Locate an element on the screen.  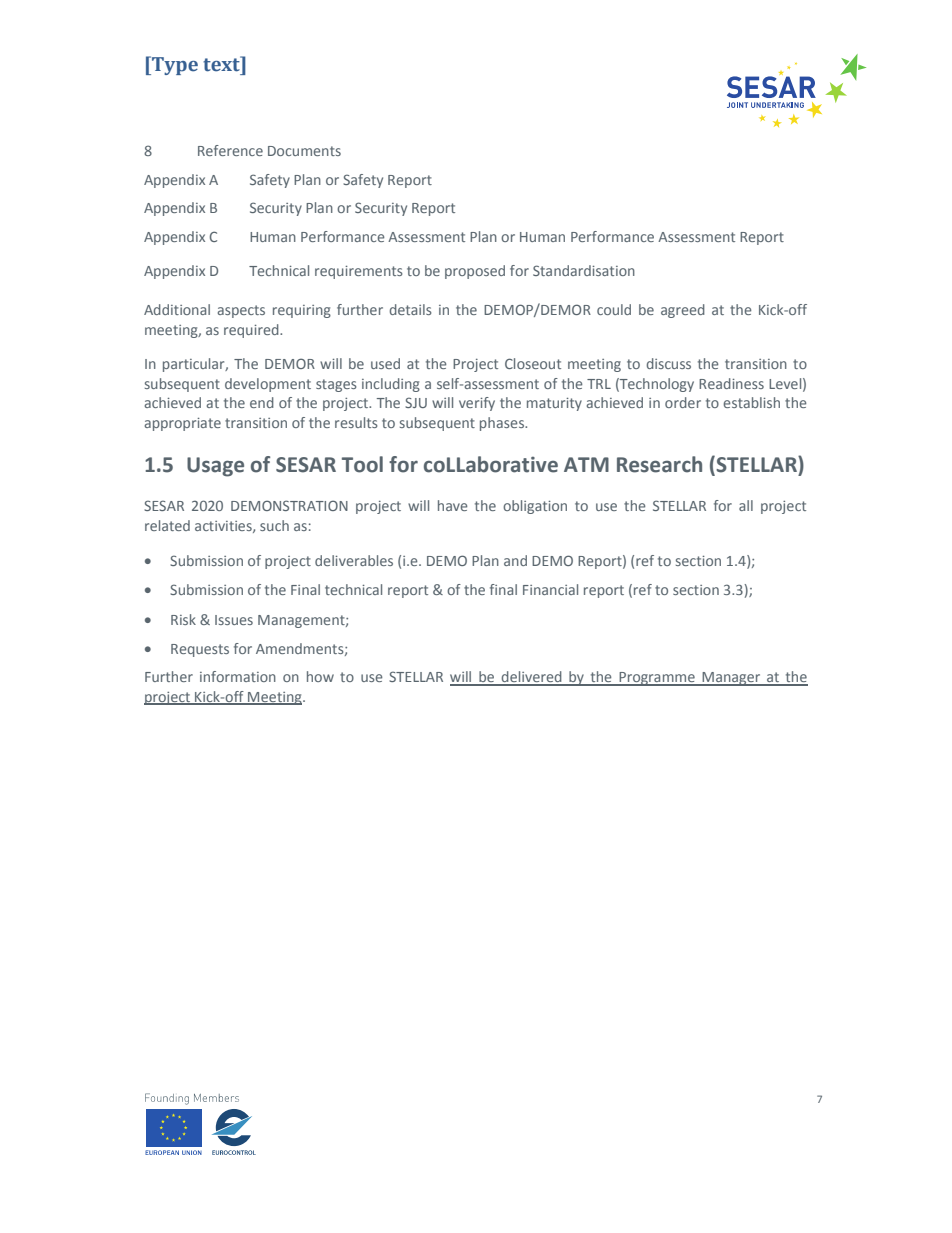
development is located at coordinates (268, 385).
